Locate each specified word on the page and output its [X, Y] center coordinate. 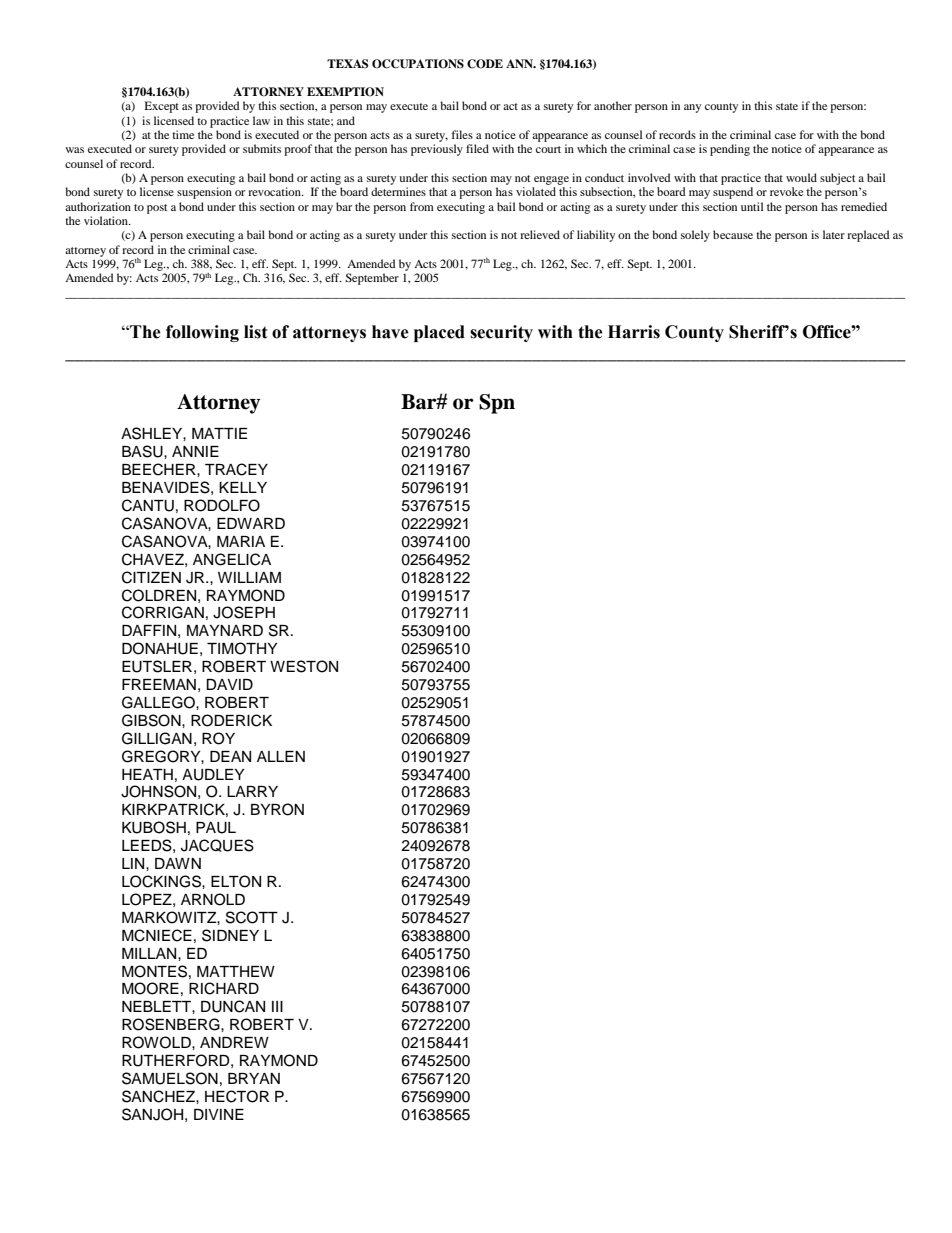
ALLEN [281, 756]
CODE [485, 64]
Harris [634, 332]
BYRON [277, 809]
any [692, 108]
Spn [497, 404]
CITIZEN [151, 577]
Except [162, 107]
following [202, 333]
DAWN [178, 863]
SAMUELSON [170, 1078]
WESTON [304, 666]
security [501, 333]
